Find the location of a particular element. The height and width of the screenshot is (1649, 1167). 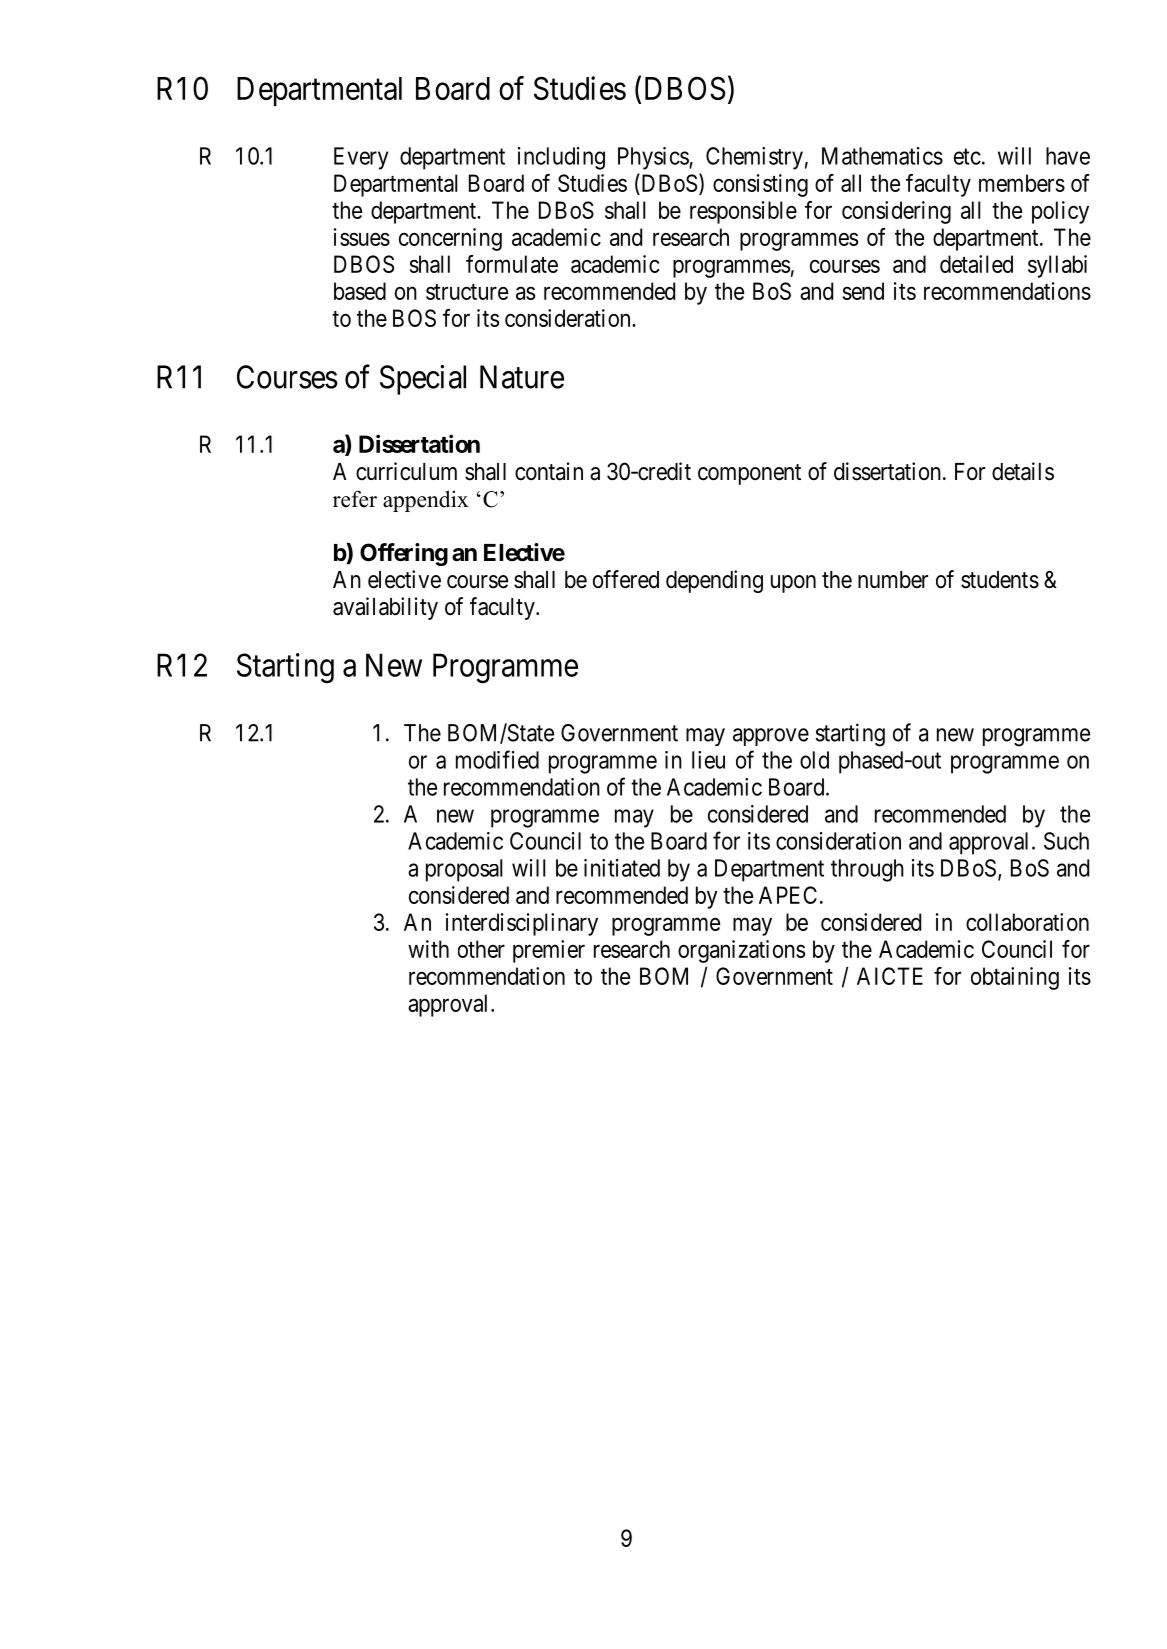

Every is located at coordinates (361, 158).
